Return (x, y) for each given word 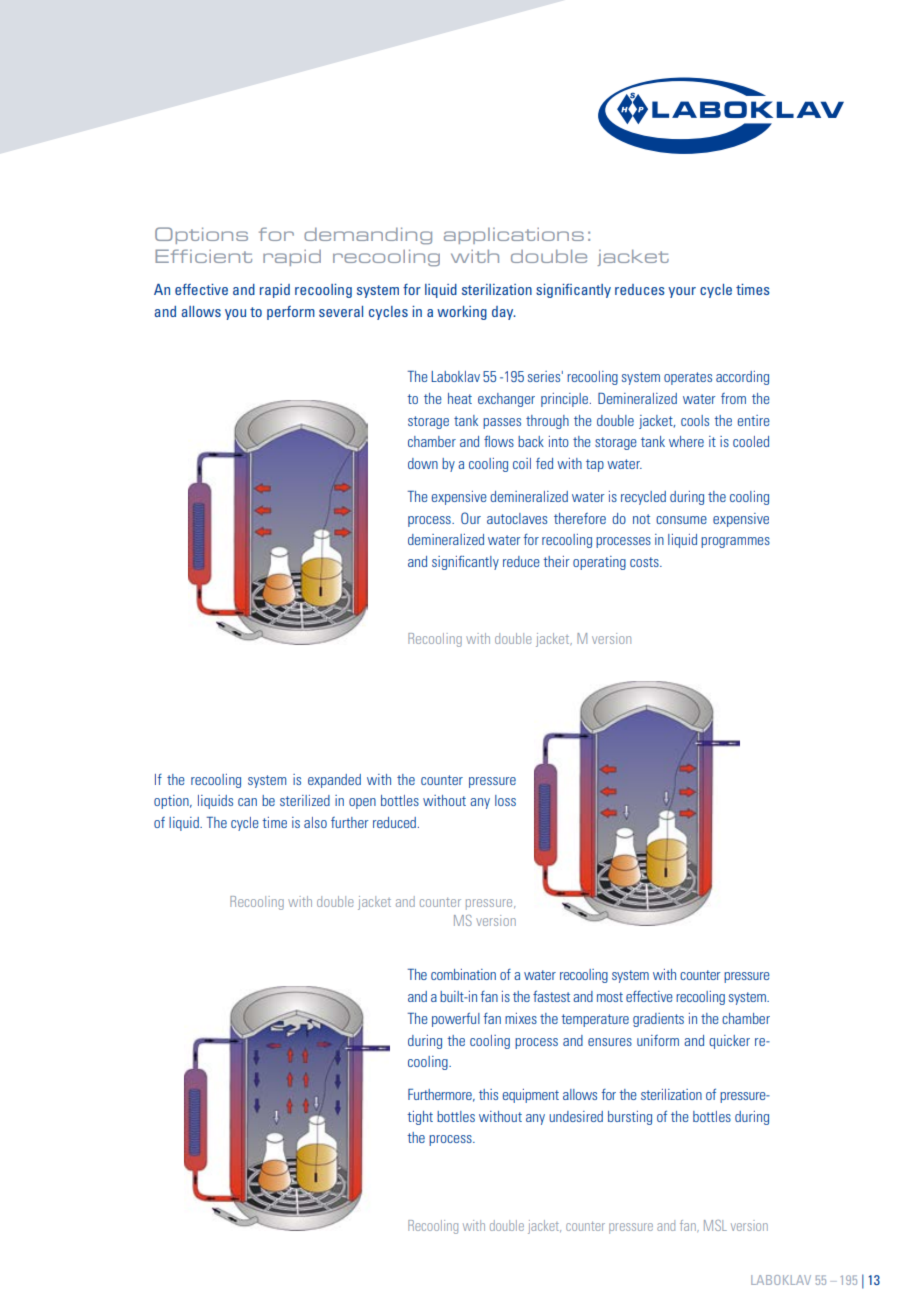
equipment (531, 1096)
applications (514, 236)
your (682, 292)
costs (645, 562)
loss (505, 800)
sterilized (305, 800)
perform (291, 313)
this (488, 1094)
